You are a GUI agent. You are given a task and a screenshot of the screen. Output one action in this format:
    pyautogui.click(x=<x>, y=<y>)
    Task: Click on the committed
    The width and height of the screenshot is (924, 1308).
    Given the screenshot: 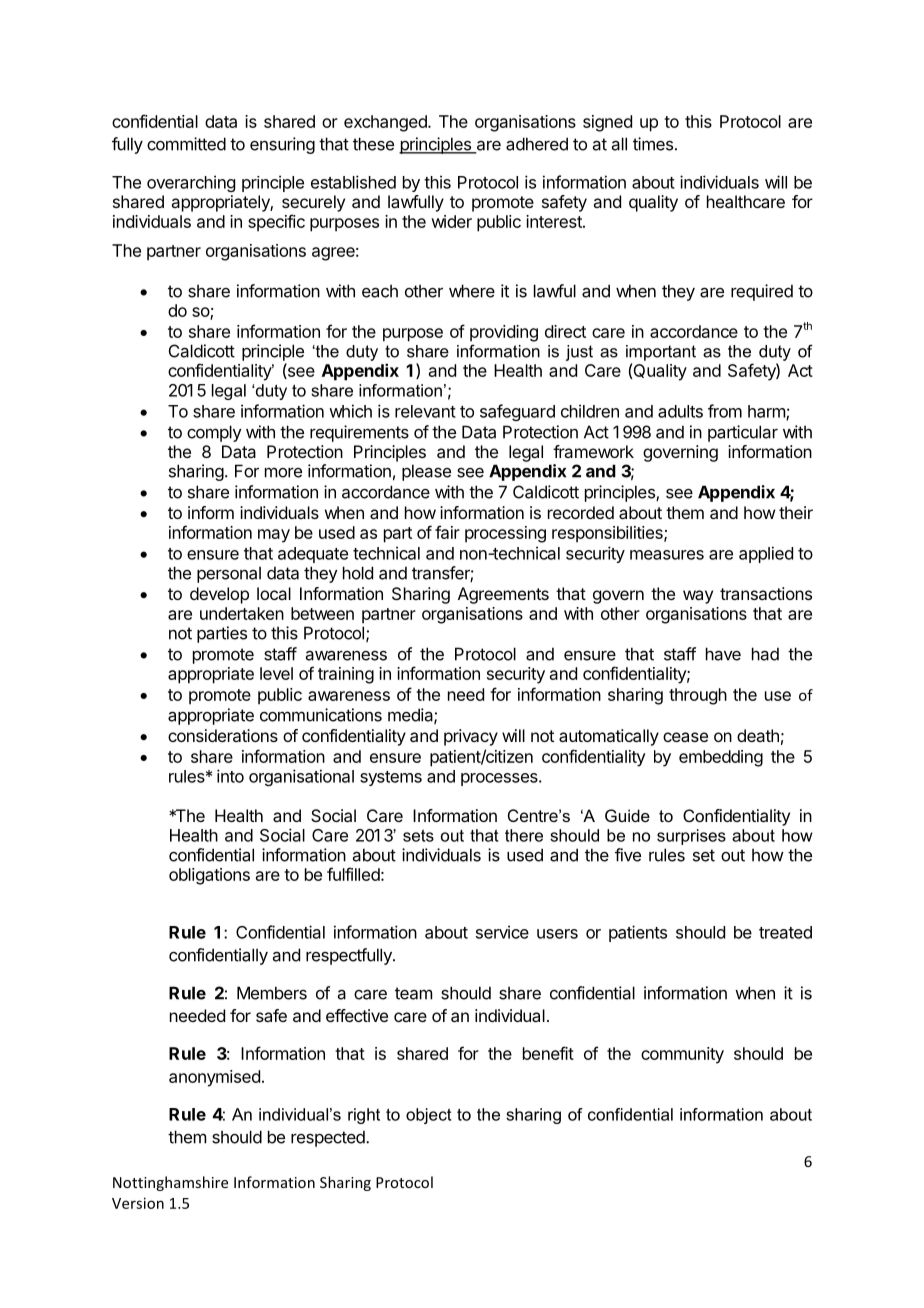 What is the action you would take?
    pyautogui.click(x=186, y=144)
